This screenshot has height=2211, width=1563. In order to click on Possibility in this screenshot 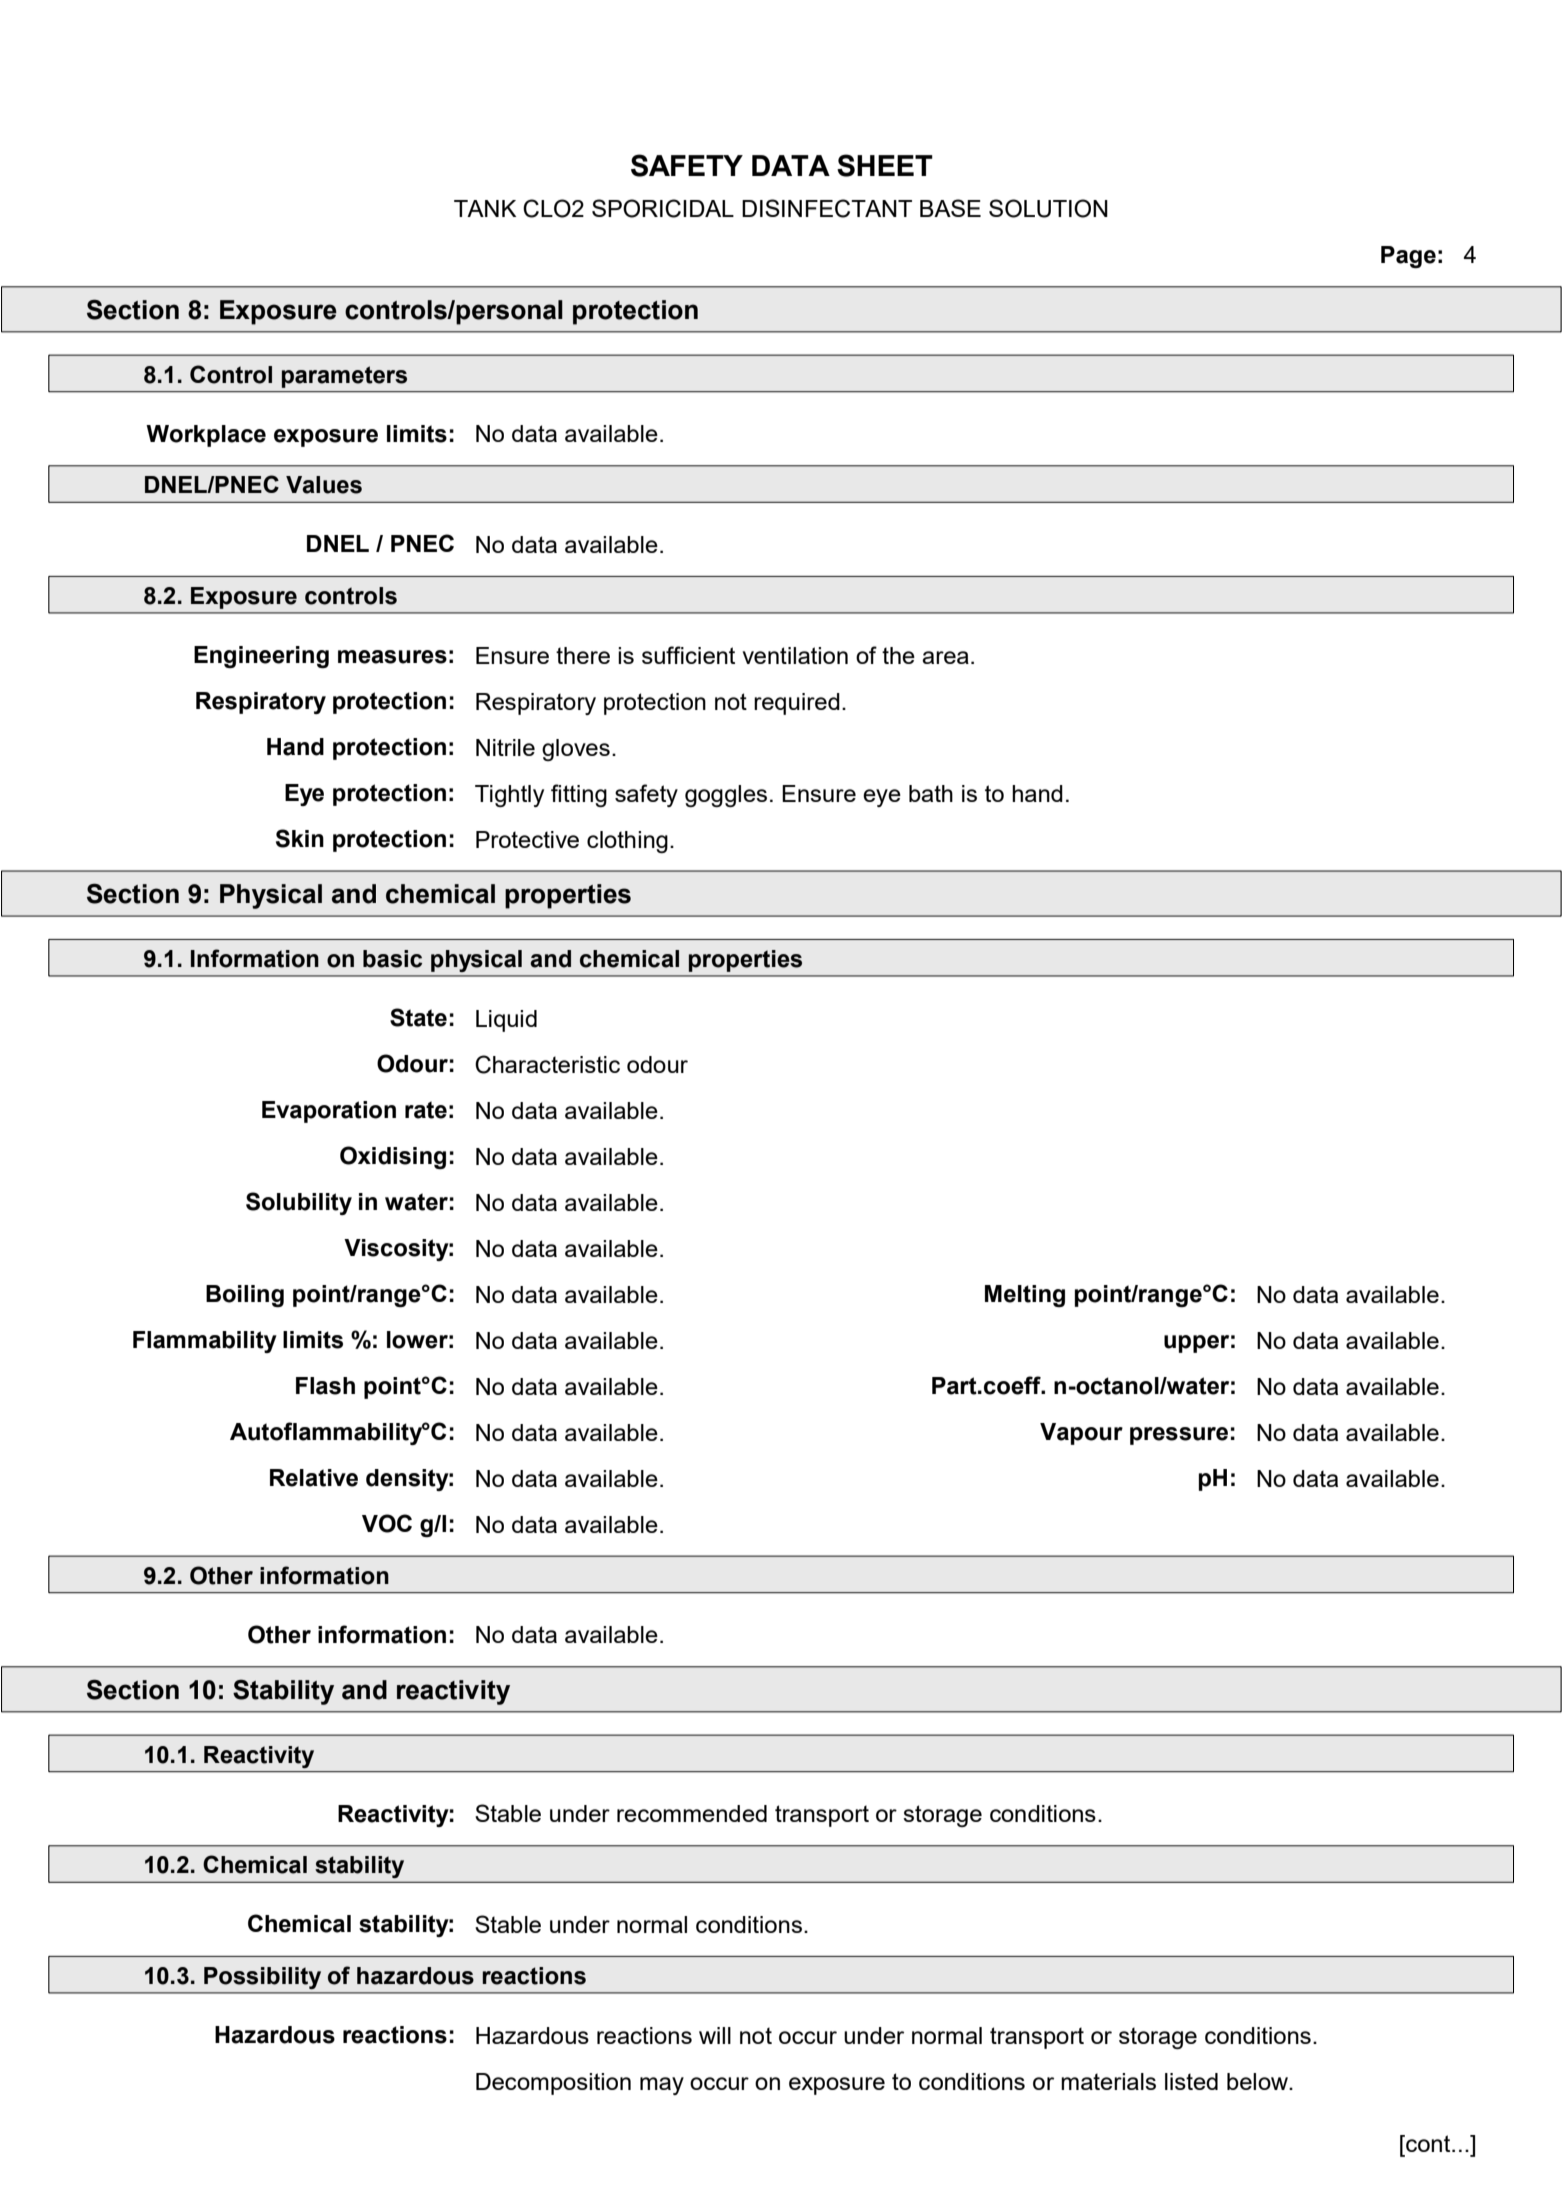, I will do `click(262, 1978)`.
